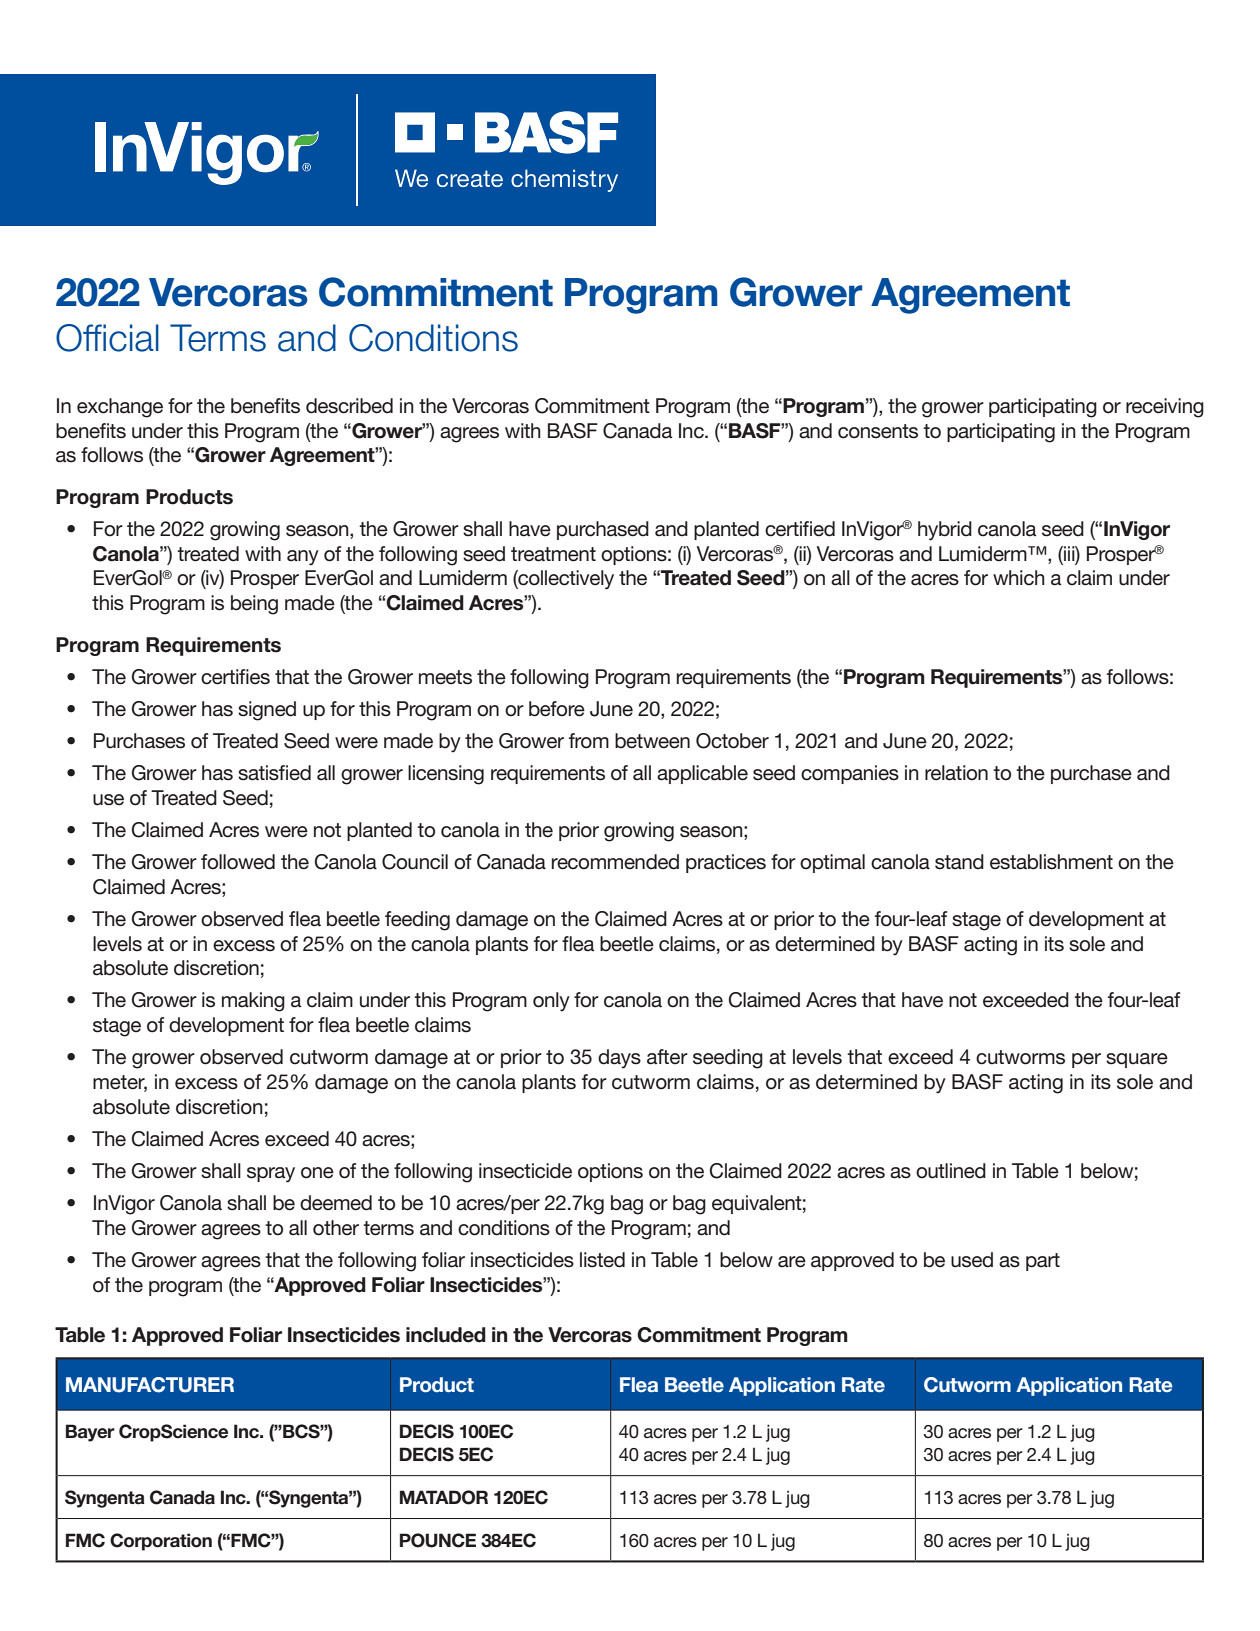  What do you see at coordinates (253, 1002) in the document?
I see `making` at bounding box center [253, 1002].
